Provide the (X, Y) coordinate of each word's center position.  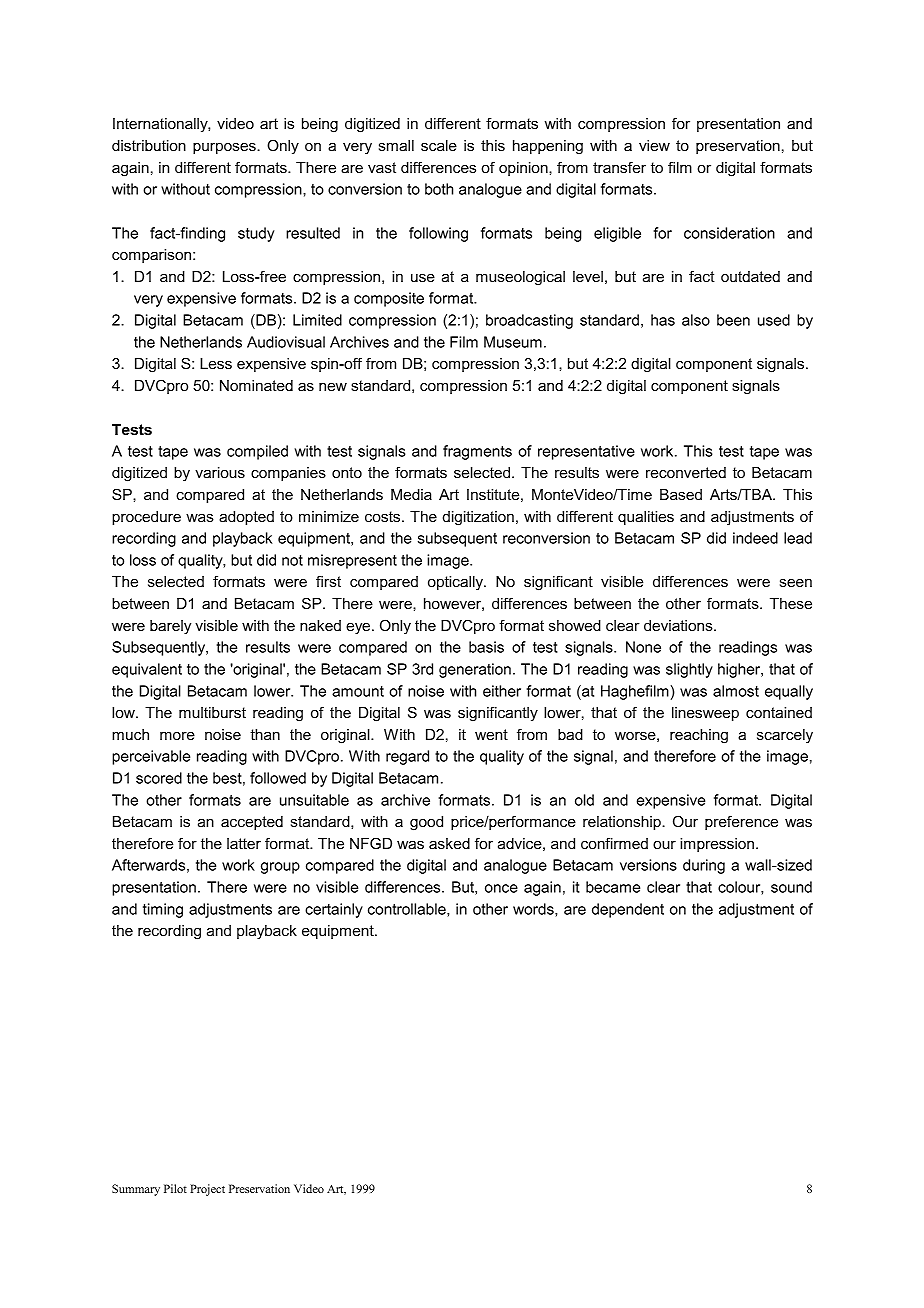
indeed (755, 538)
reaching (699, 736)
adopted (246, 518)
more (177, 736)
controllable (408, 910)
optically (456, 583)
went (491, 734)
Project (207, 1190)
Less (216, 363)
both (439, 189)
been (733, 320)
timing (163, 910)
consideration (729, 233)
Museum (513, 342)
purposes (225, 148)
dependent (628, 910)
